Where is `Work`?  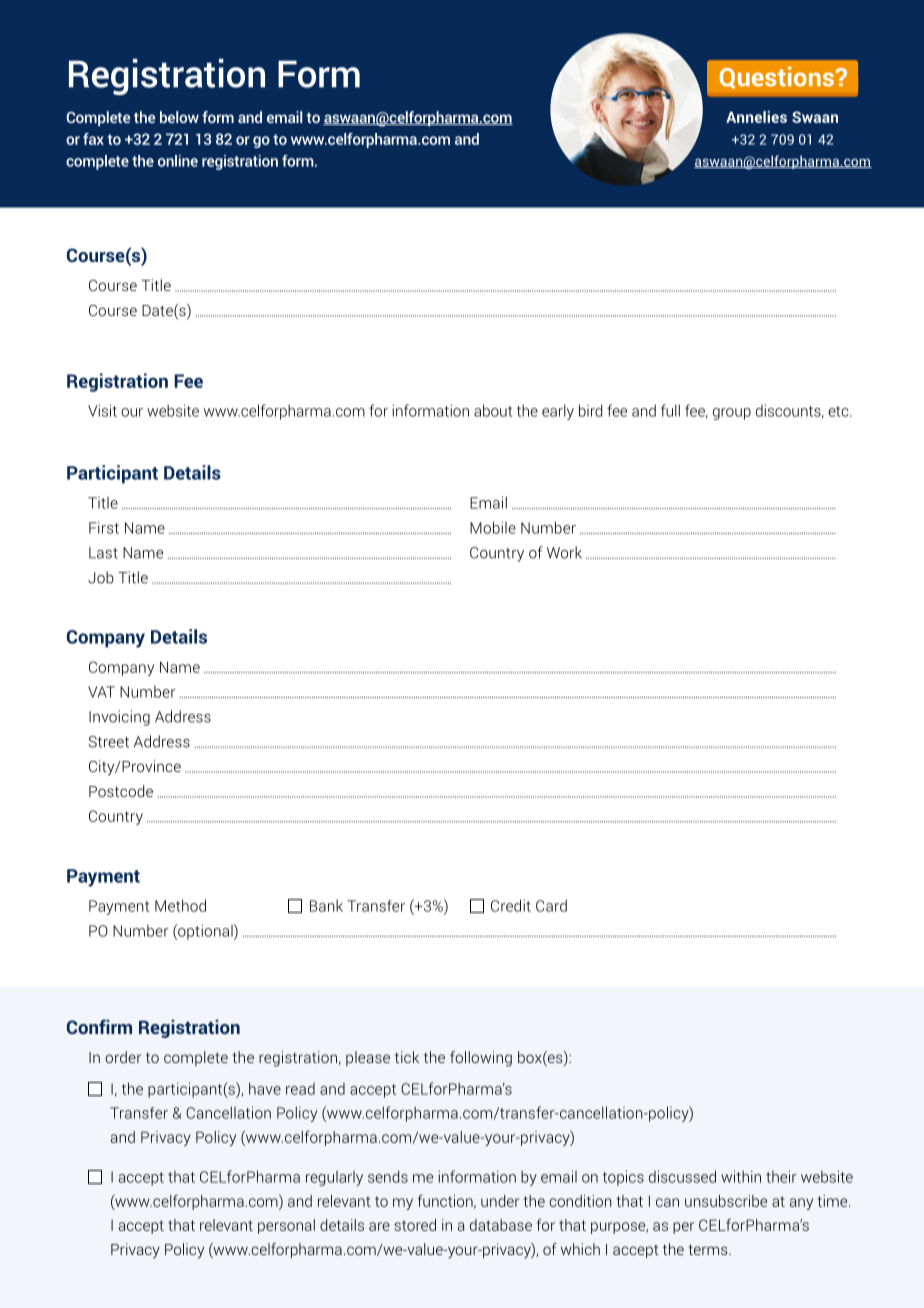 Work is located at coordinates (564, 552).
